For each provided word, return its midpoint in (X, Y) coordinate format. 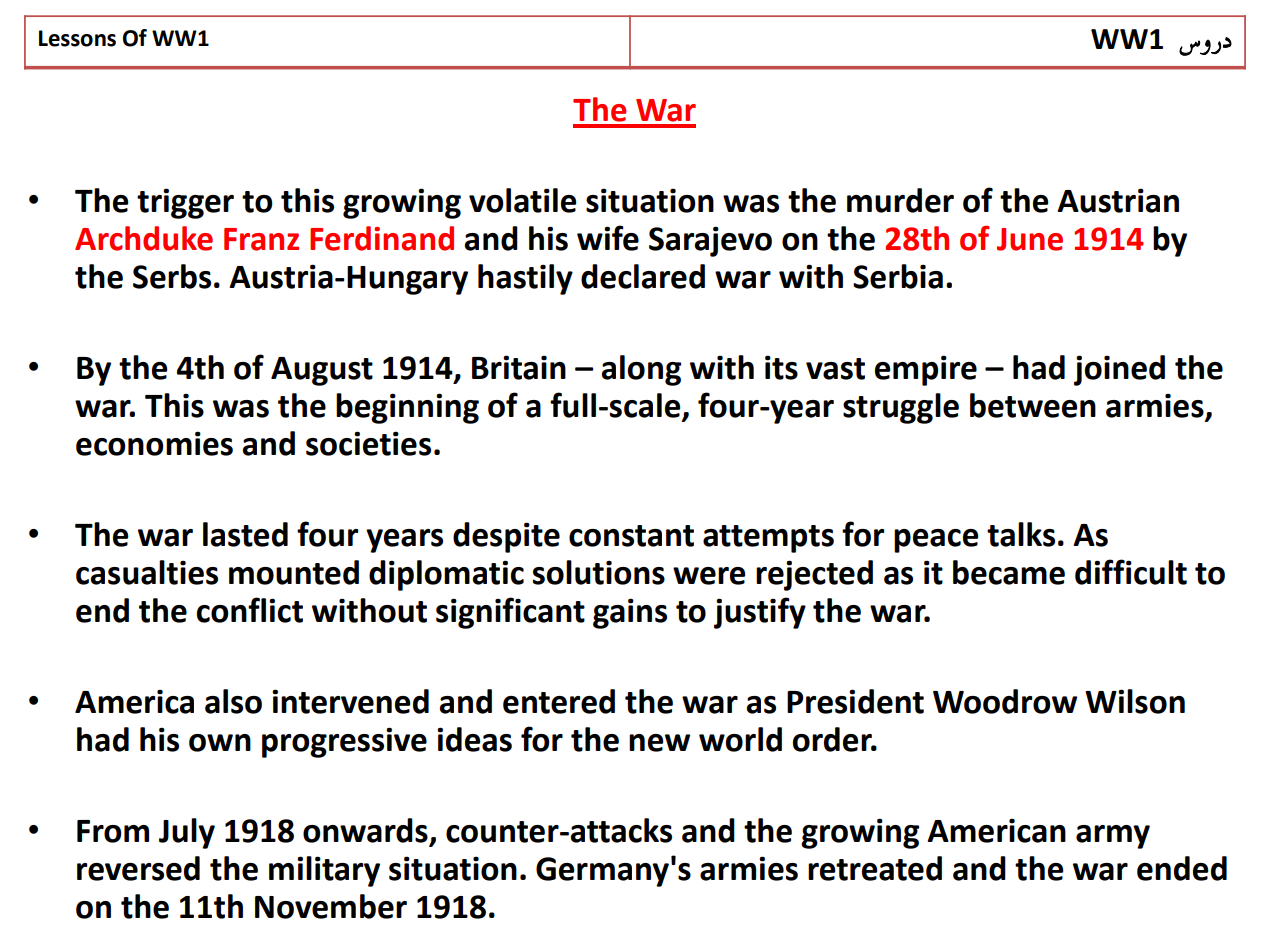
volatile (523, 200)
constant (631, 536)
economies (154, 443)
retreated (875, 868)
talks (1021, 534)
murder (900, 200)
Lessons (77, 38)
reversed (138, 868)
